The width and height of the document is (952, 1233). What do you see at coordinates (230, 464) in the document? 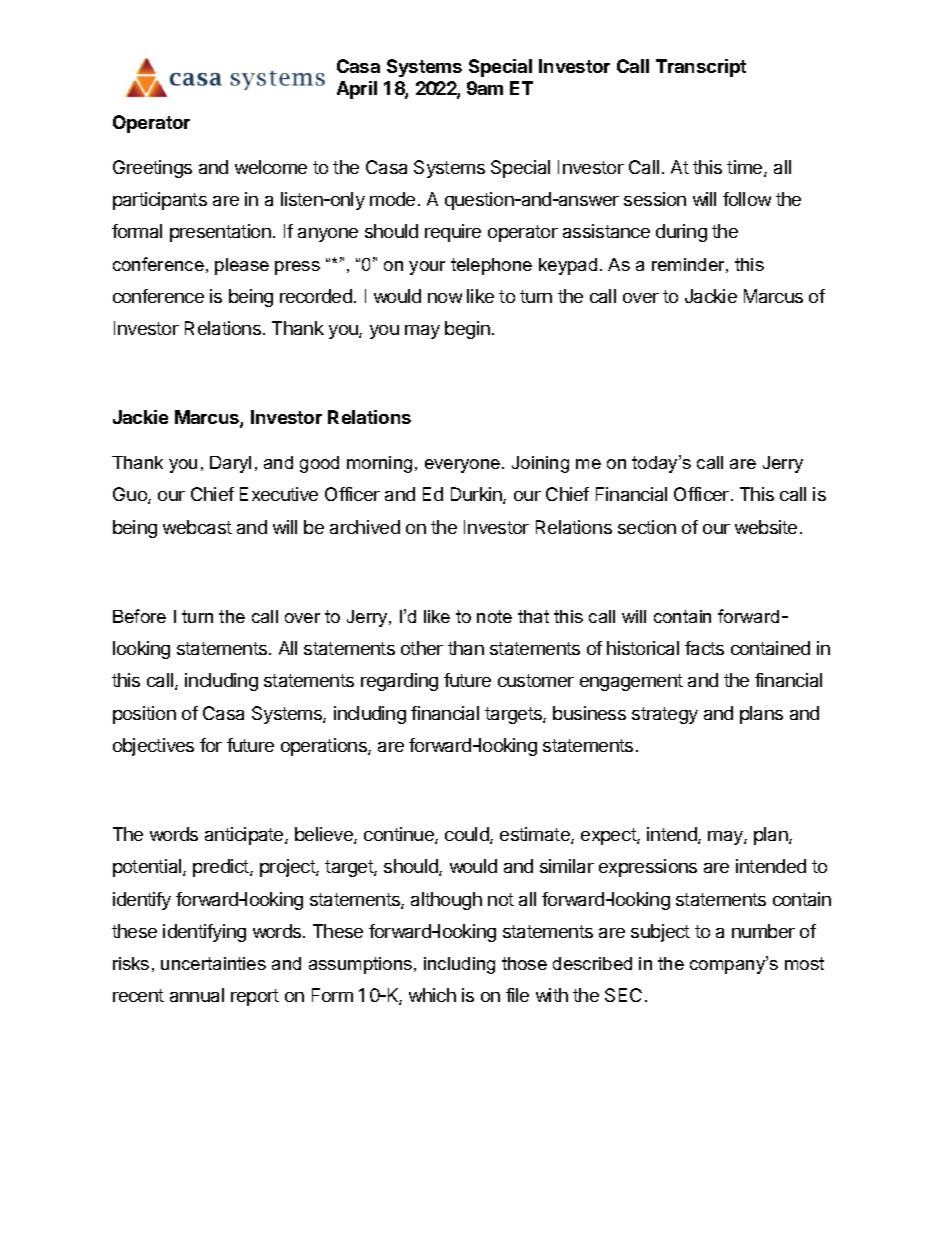
I see `Daryl` at bounding box center [230, 464].
